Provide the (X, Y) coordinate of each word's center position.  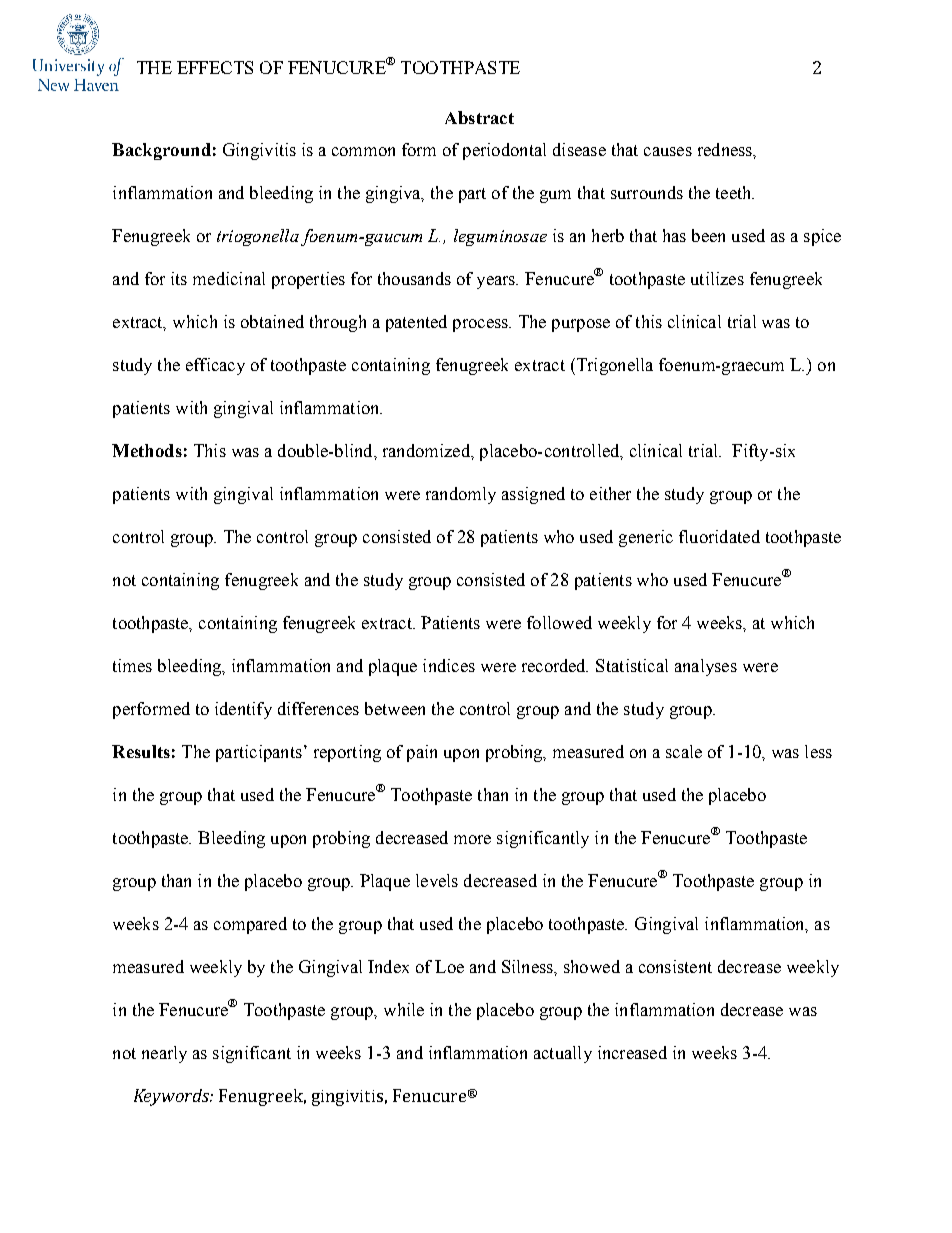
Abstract (479, 117)
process (481, 325)
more (472, 839)
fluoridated (719, 536)
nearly (164, 1054)
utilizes (717, 278)
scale (684, 751)
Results (141, 751)
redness (726, 149)
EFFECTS (215, 67)
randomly (461, 495)
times (132, 665)
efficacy (215, 366)
